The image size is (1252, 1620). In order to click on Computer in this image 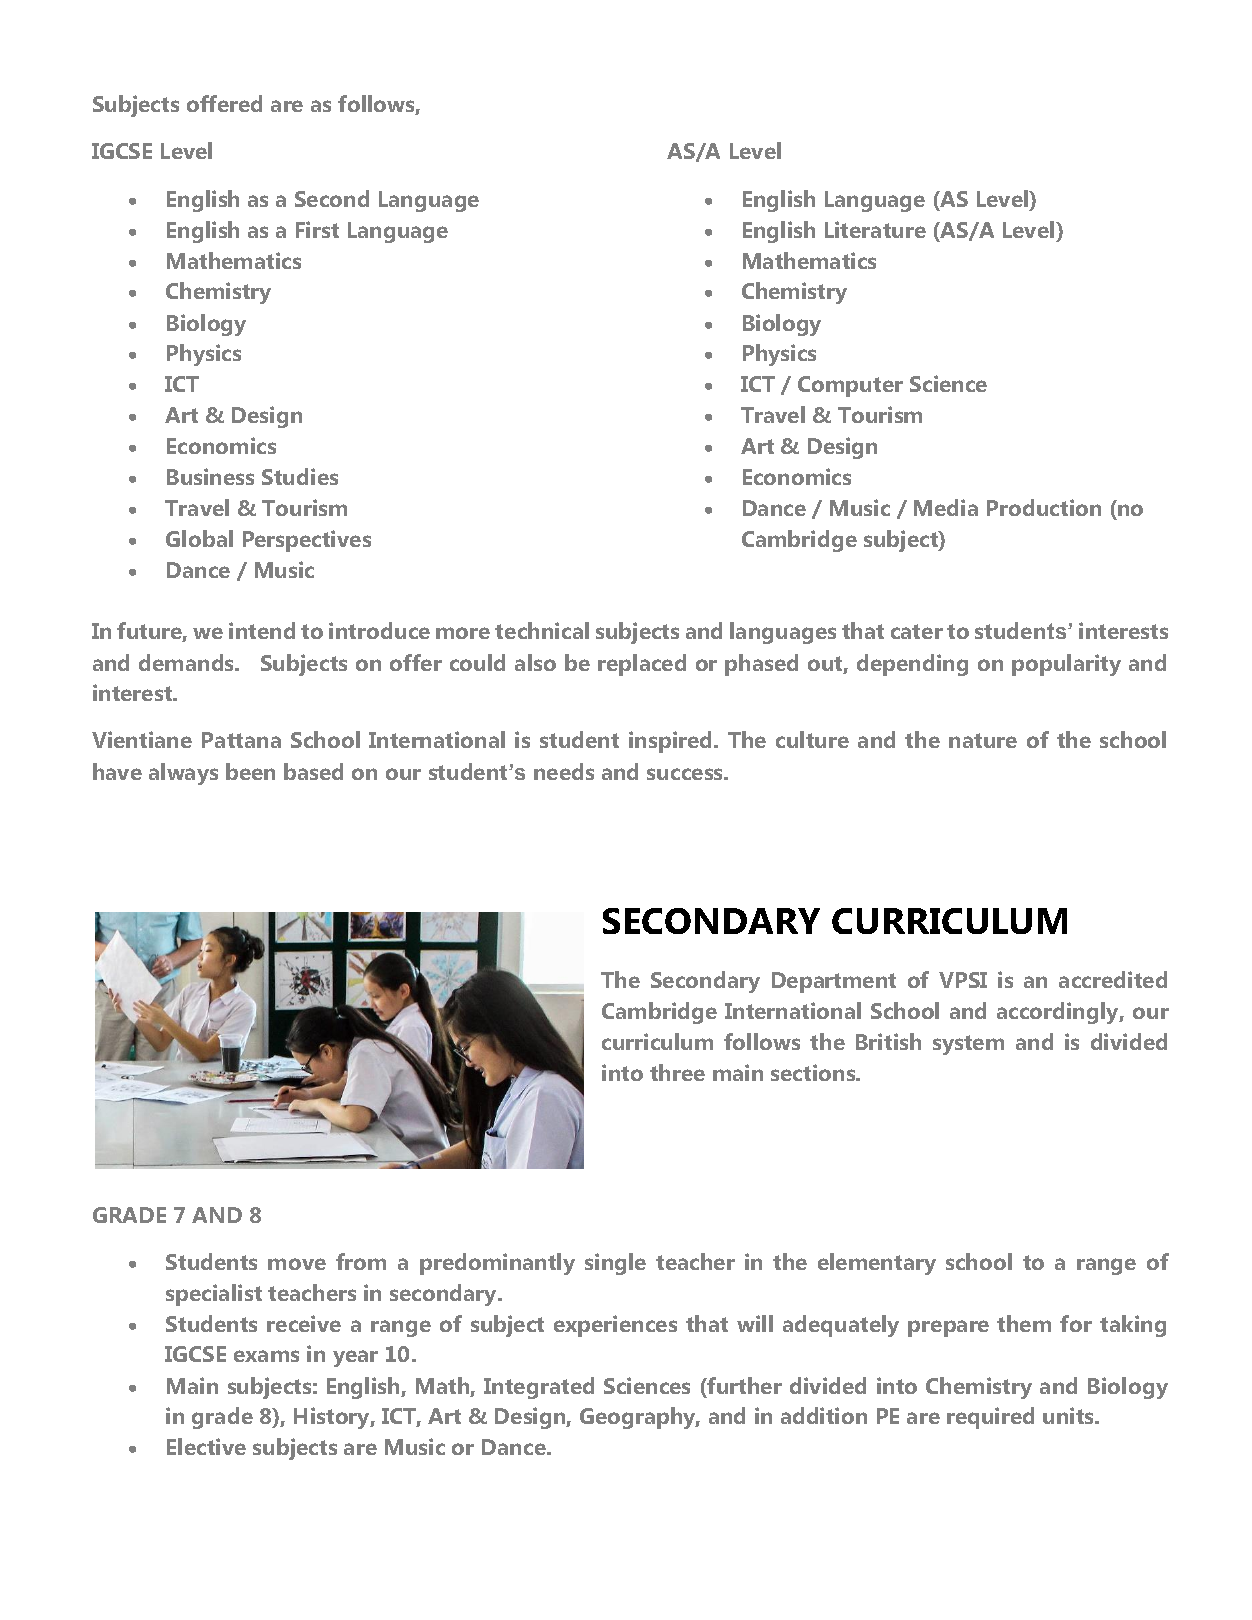, I will do `click(850, 386)`.
